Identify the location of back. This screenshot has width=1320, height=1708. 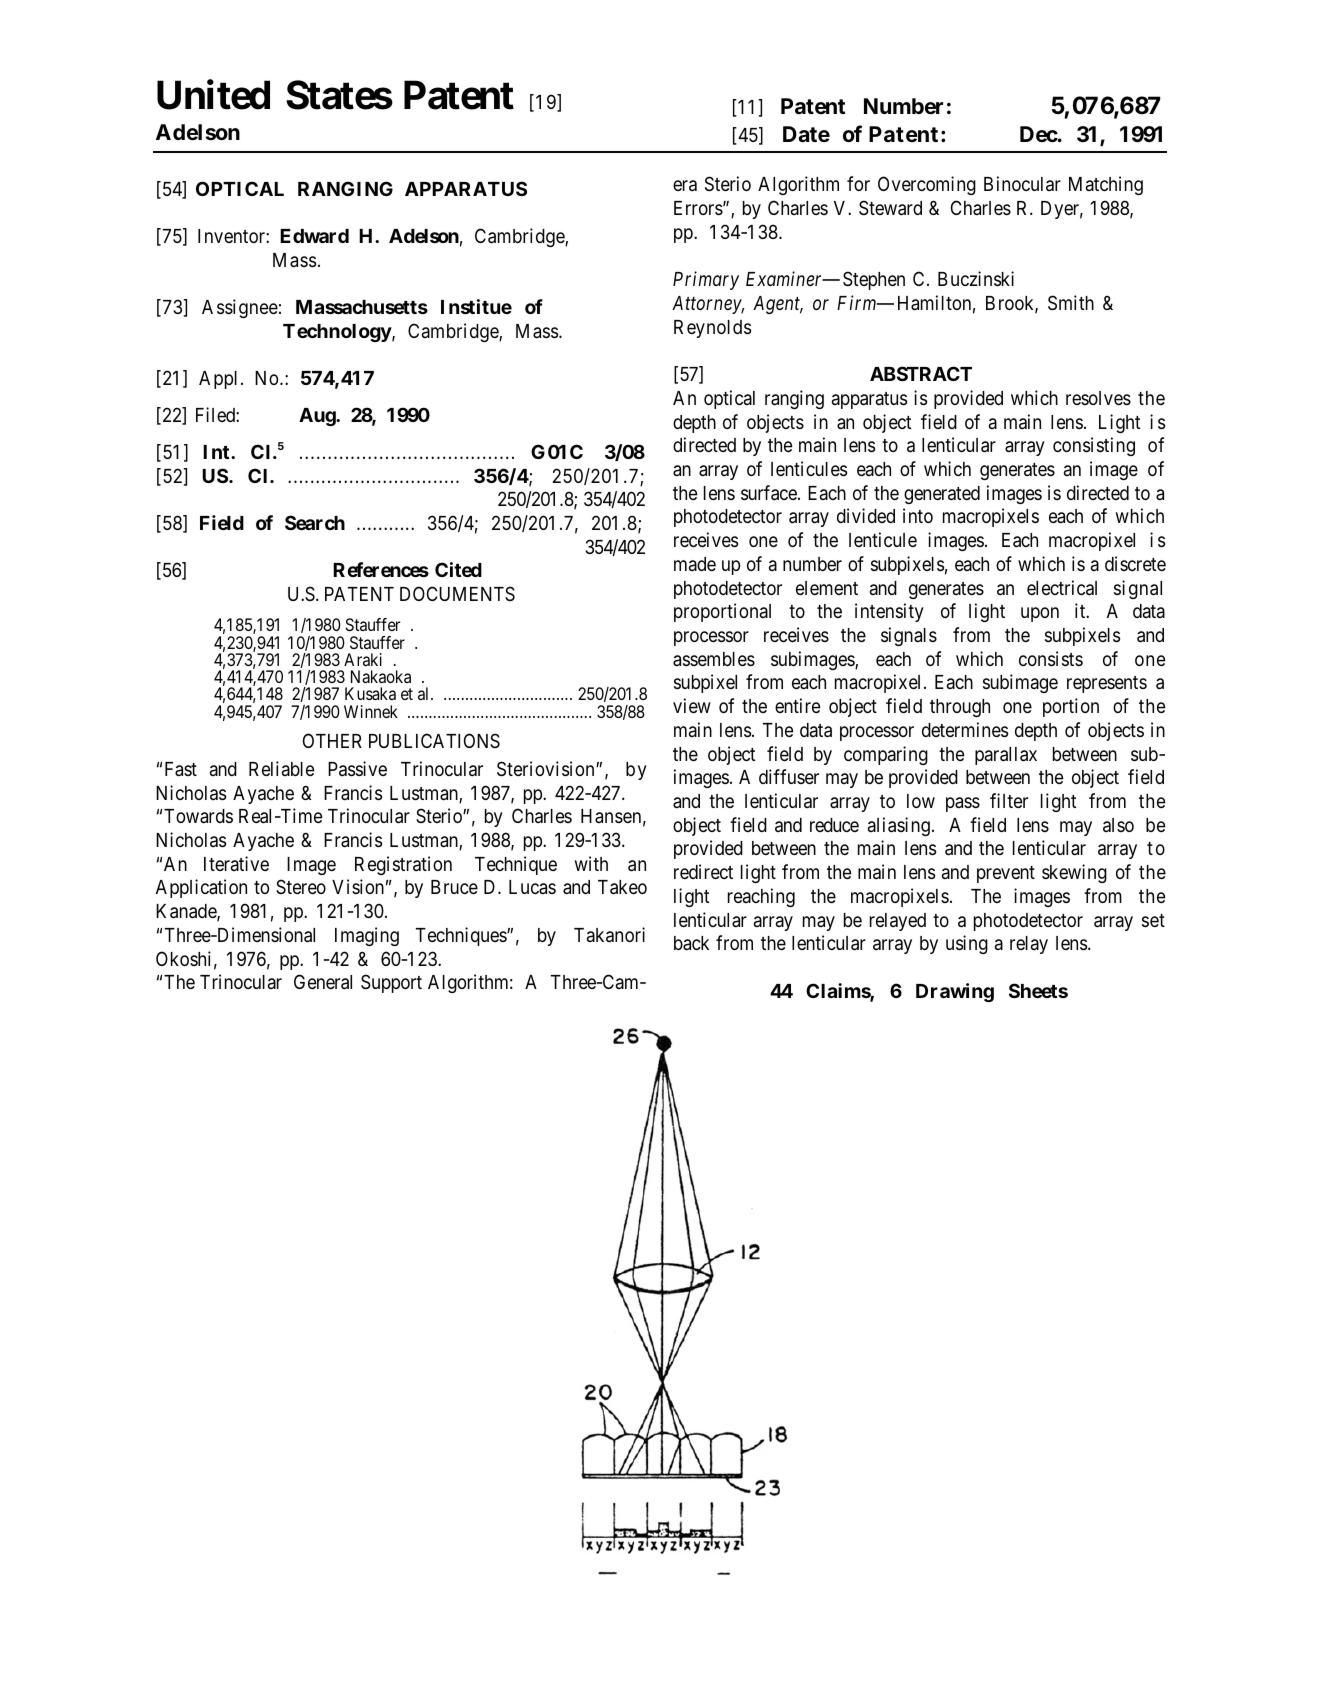
(691, 943).
